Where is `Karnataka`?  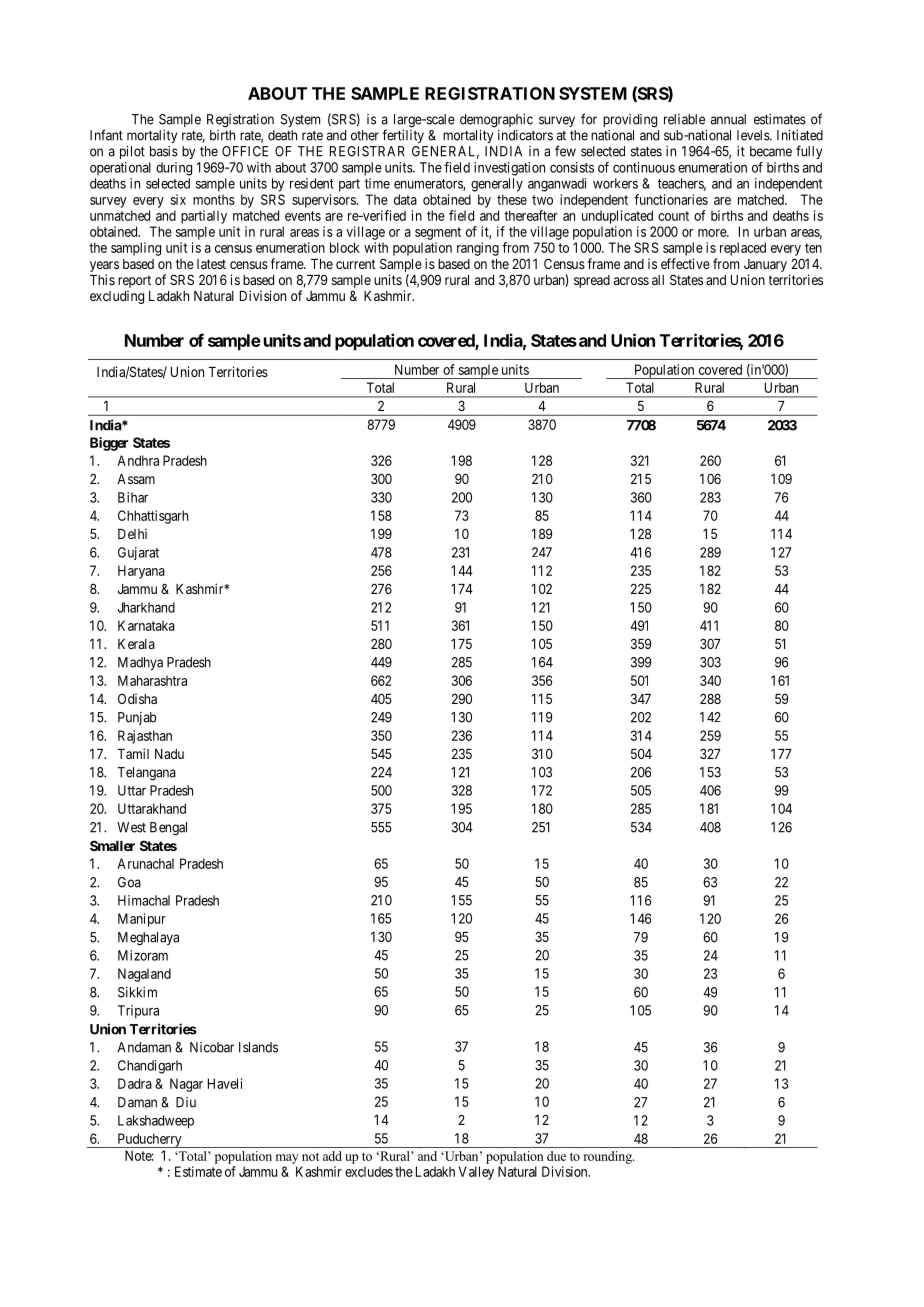 Karnataka is located at coordinates (146, 625).
